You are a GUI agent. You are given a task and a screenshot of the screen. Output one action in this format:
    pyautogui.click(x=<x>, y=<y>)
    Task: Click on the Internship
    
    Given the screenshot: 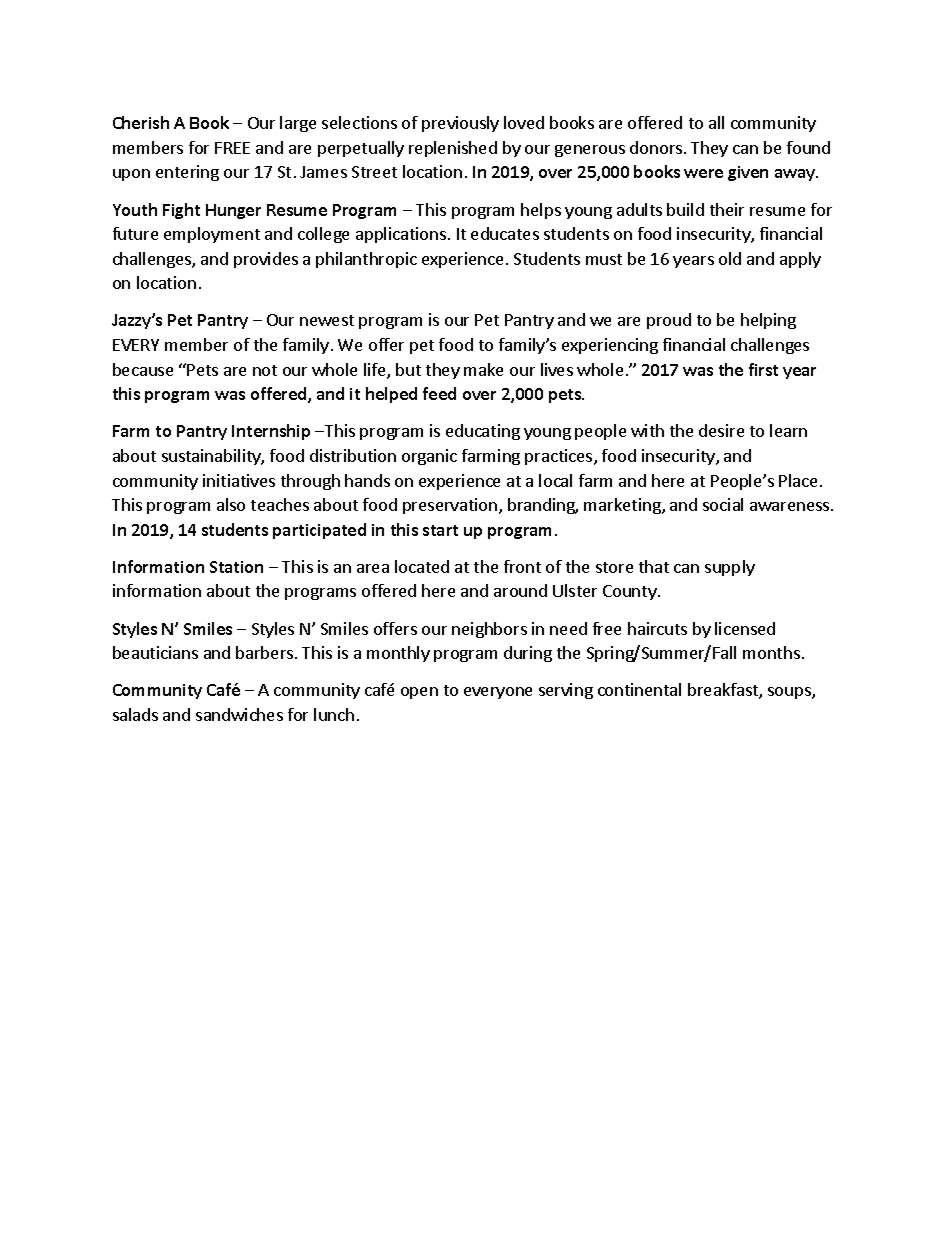 What is the action you would take?
    pyautogui.click(x=271, y=432)
